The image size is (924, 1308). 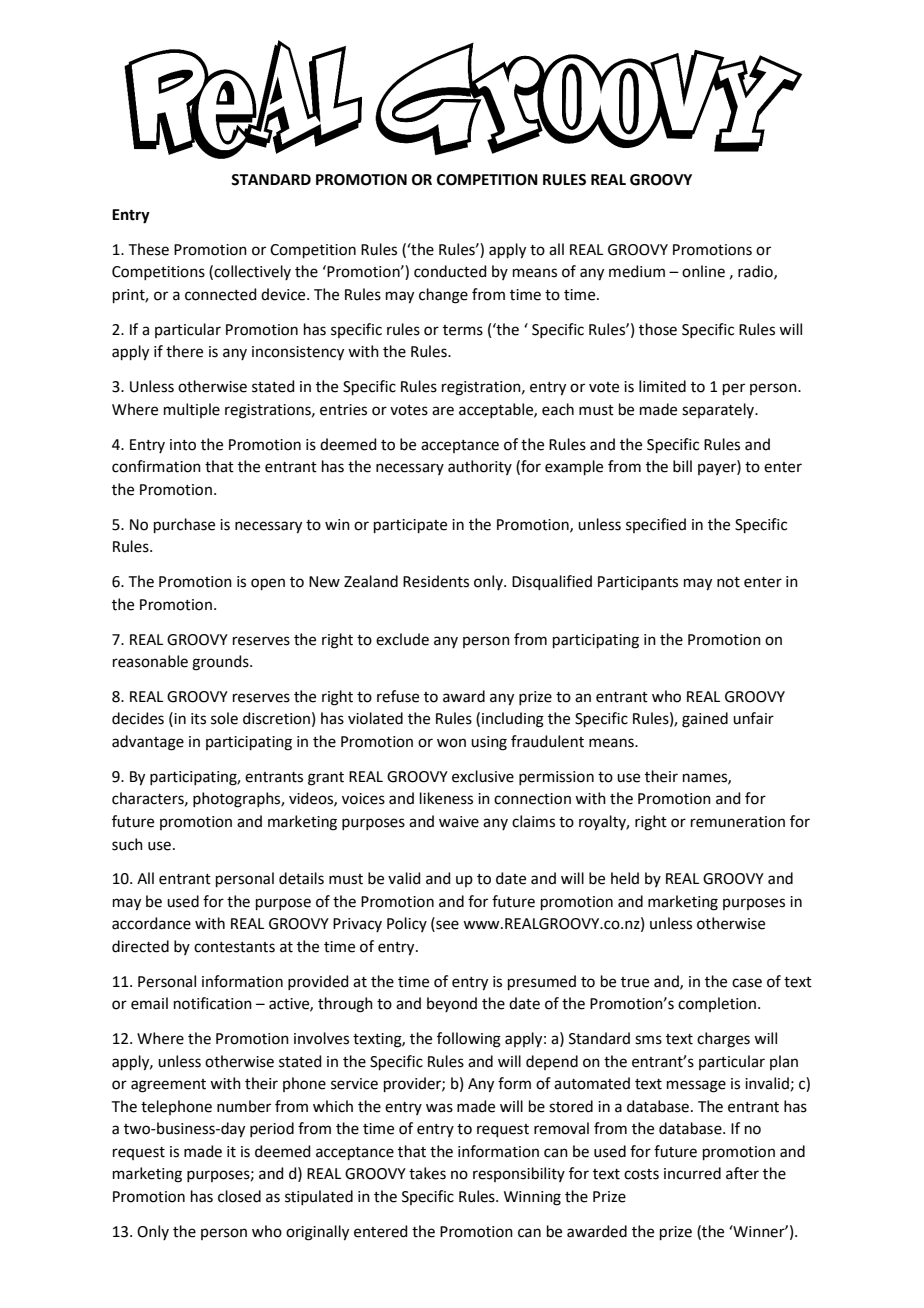 I want to click on exclude, so click(x=402, y=639).
